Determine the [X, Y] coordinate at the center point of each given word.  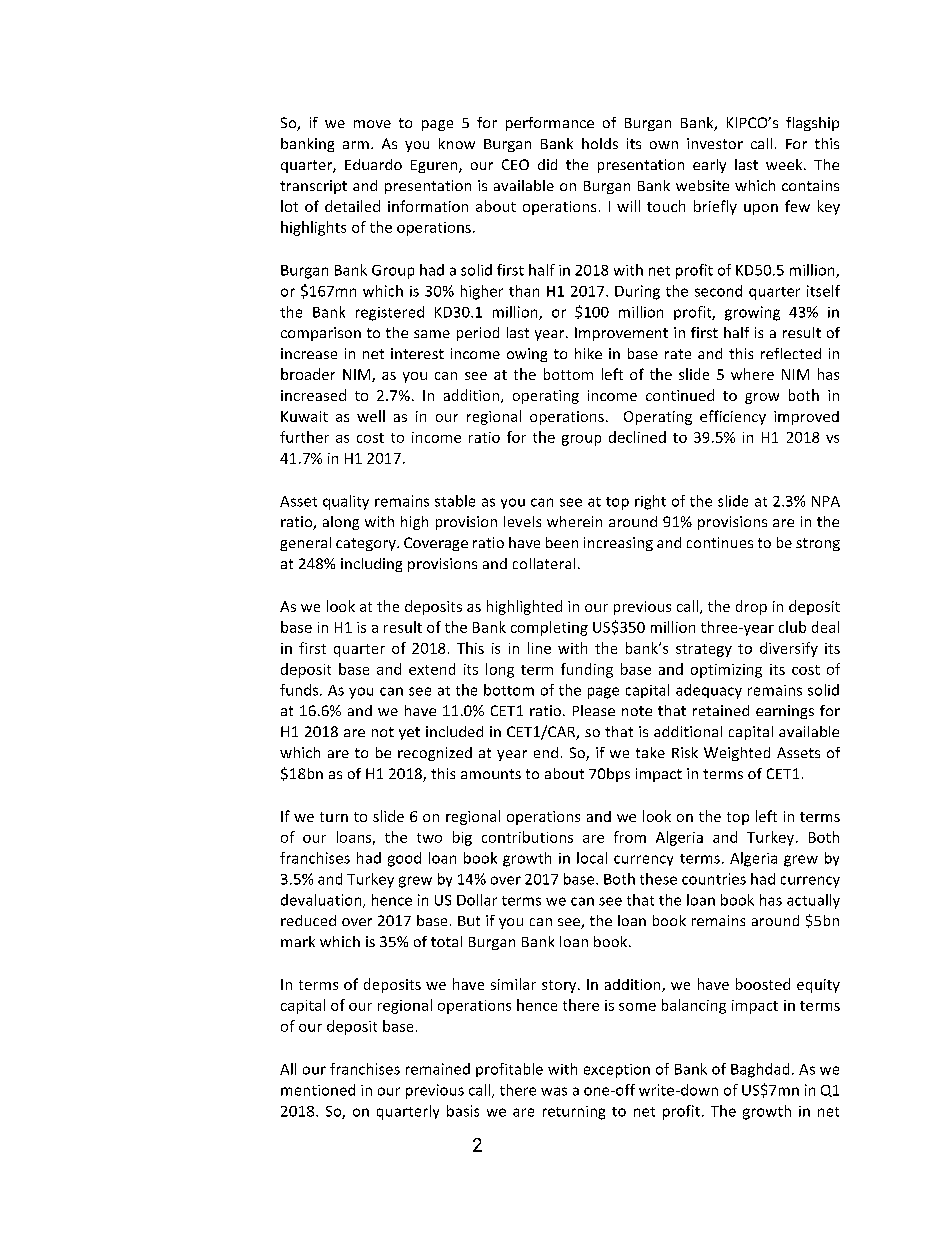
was [554, 1091]
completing [549, 628]
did [547, 164]
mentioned [318, 1090]
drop [751, 607]
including [371, 565]
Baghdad [760, 1070]
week [785, 164]
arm [356, 145]
